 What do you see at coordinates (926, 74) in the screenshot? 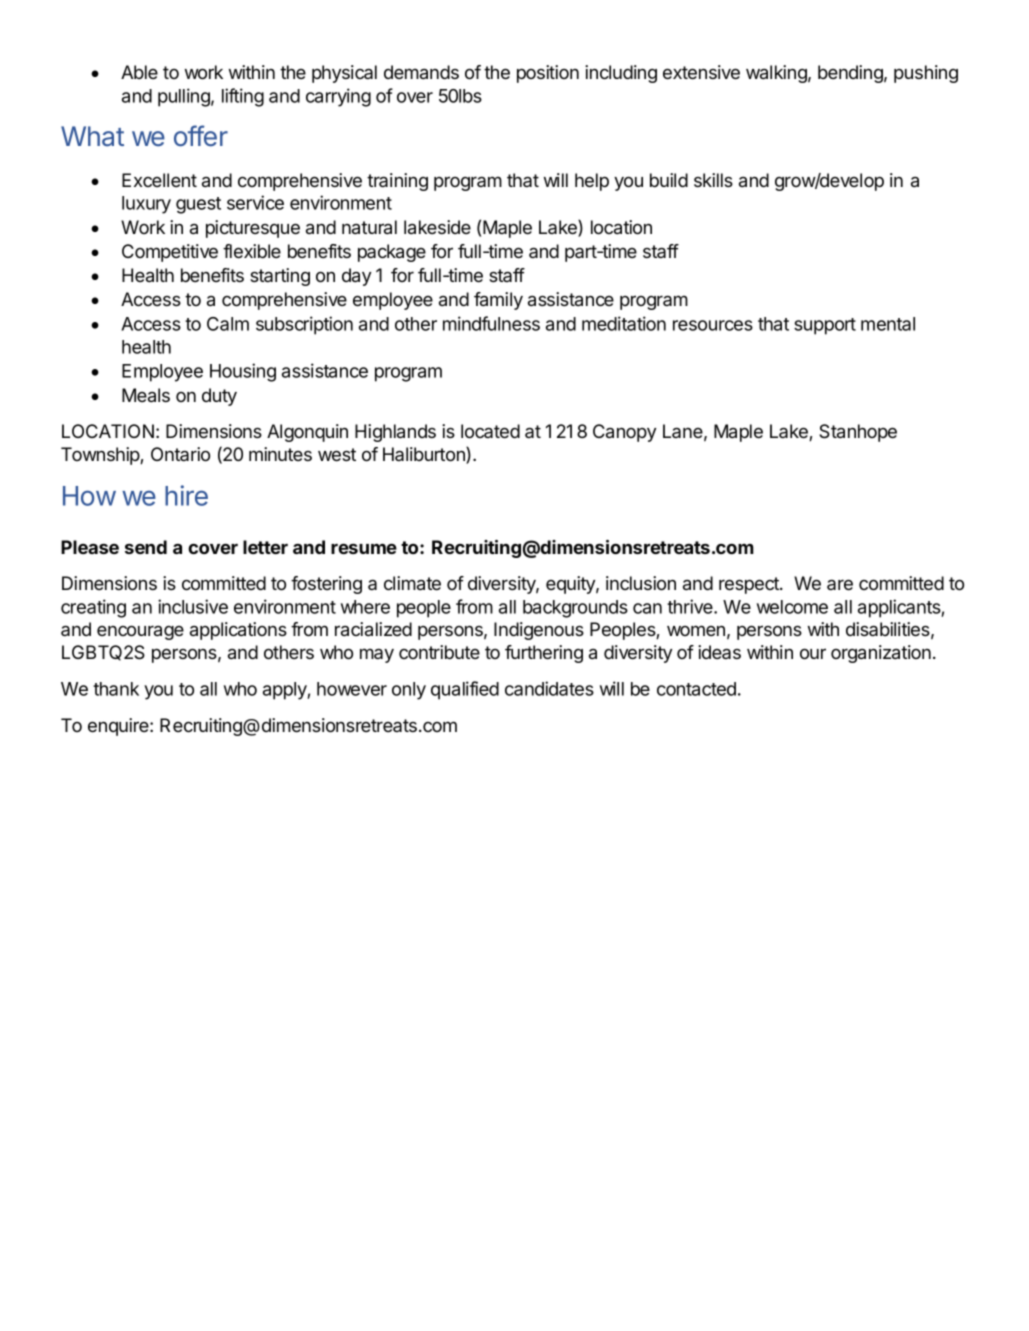
I see `pushing` at bounding box center [926, 74].
